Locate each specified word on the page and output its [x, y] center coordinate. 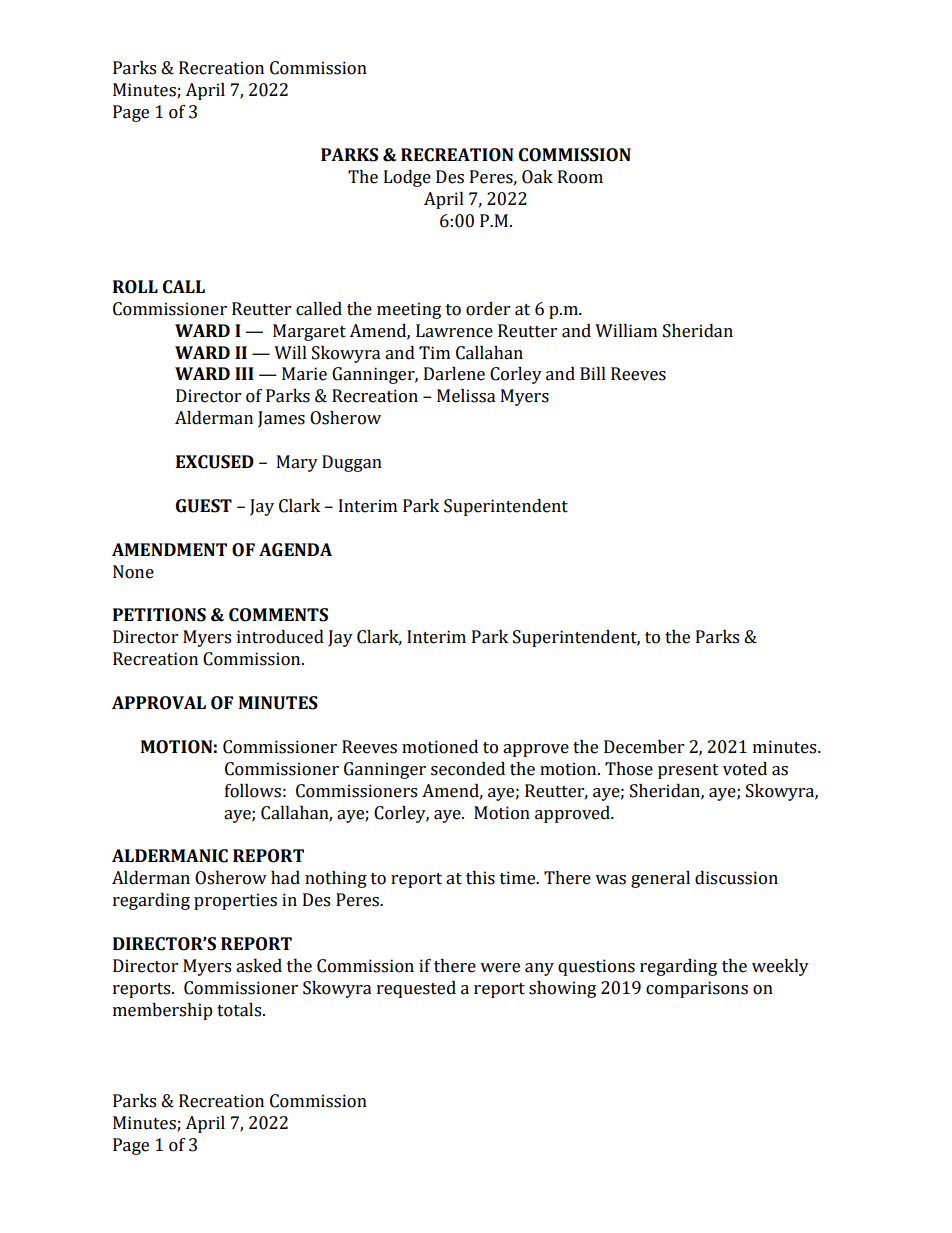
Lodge [407, 178]
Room [580, 177]
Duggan [352, 463]
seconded [468, 769]
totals [240, 1010]
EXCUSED [215, 462]
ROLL [135, 287]
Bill [593, 373]
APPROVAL [159, 703]
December [644, 747]
